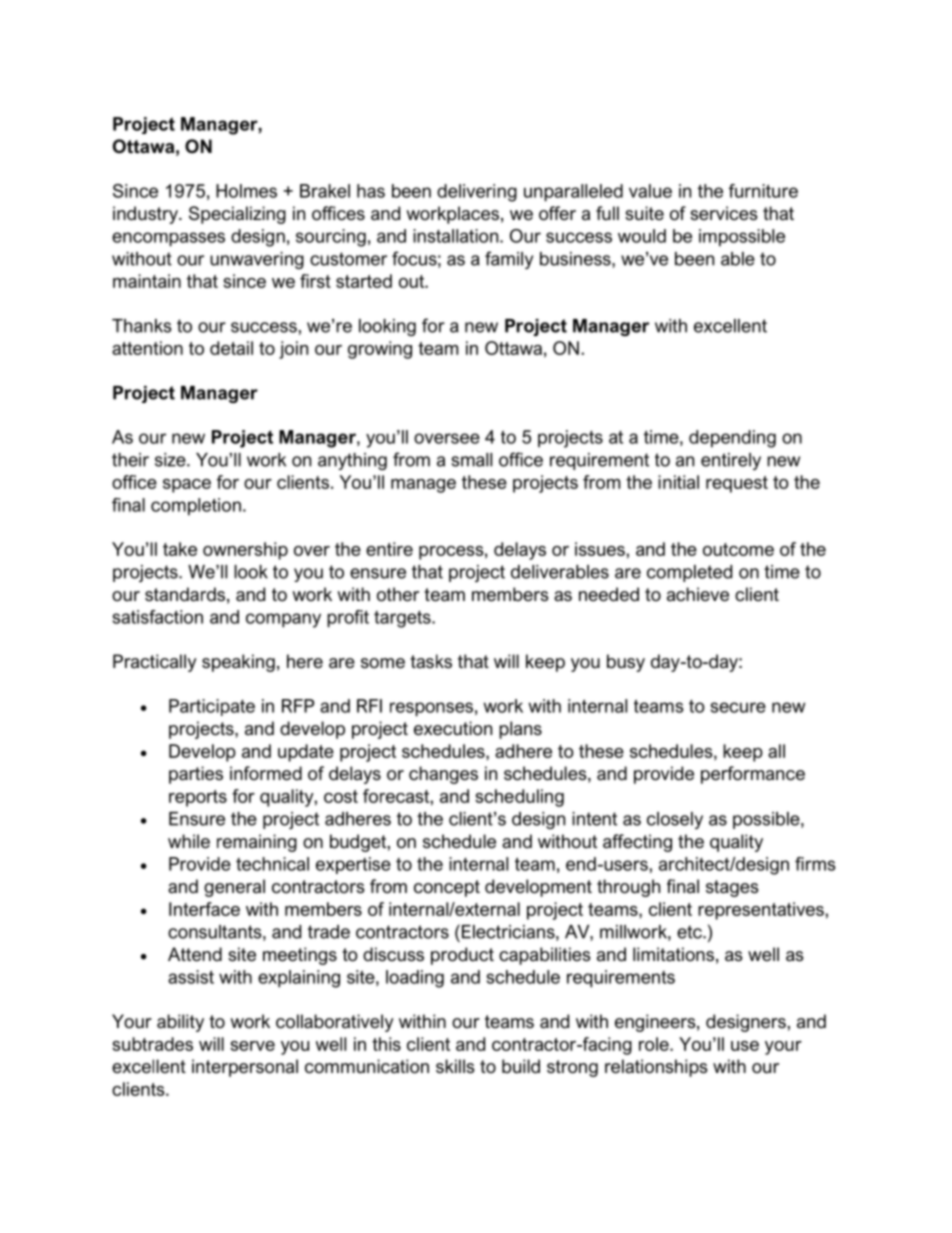  I want to click on speaking, so click(238, 663).
